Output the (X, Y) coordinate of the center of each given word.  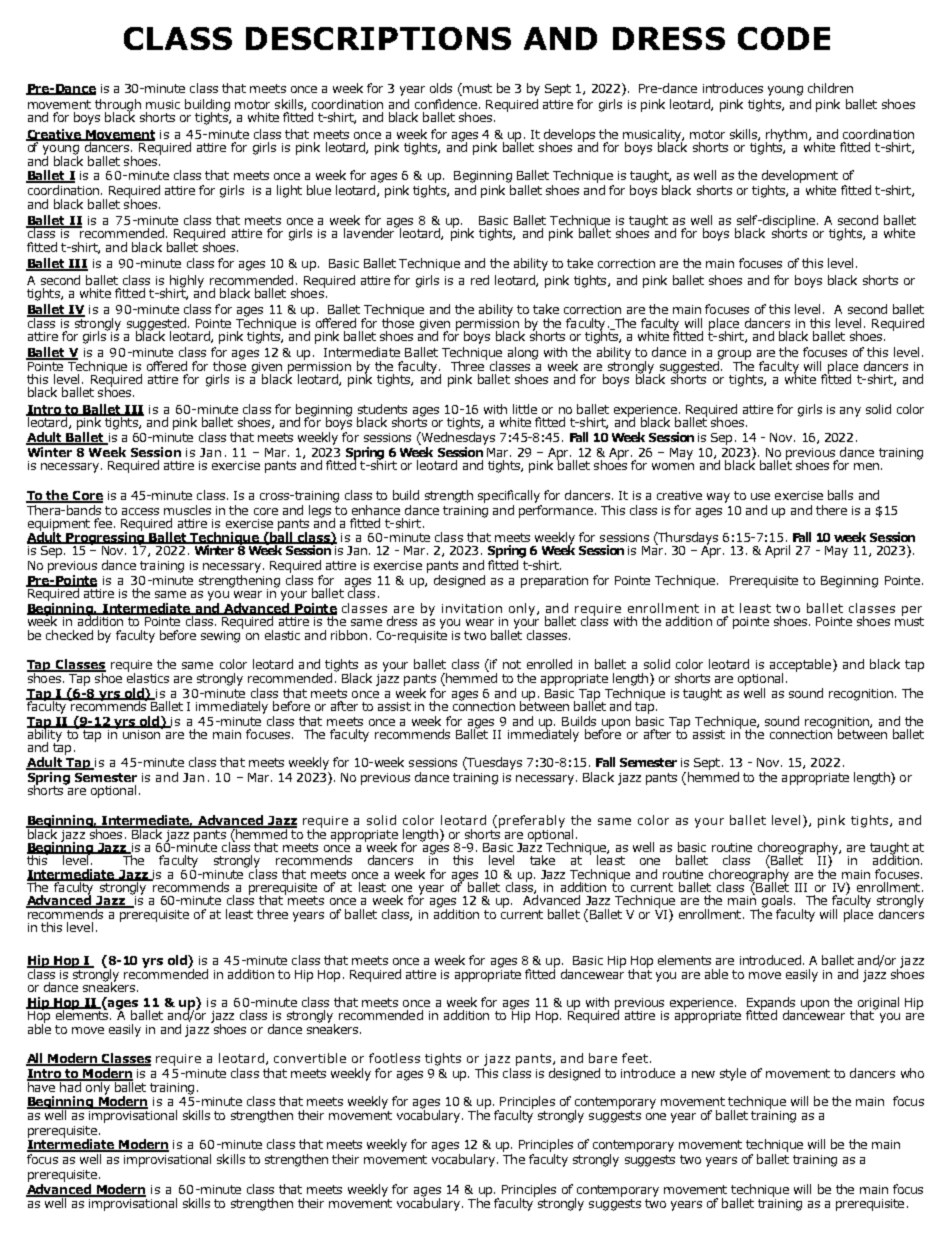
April (777, 551)
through (118, 106)
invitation (472, 608)
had (70, 1085)
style (733, 1074)
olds (441, 88)
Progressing (106, 538)
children (830, 88)
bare (603, 1058)
